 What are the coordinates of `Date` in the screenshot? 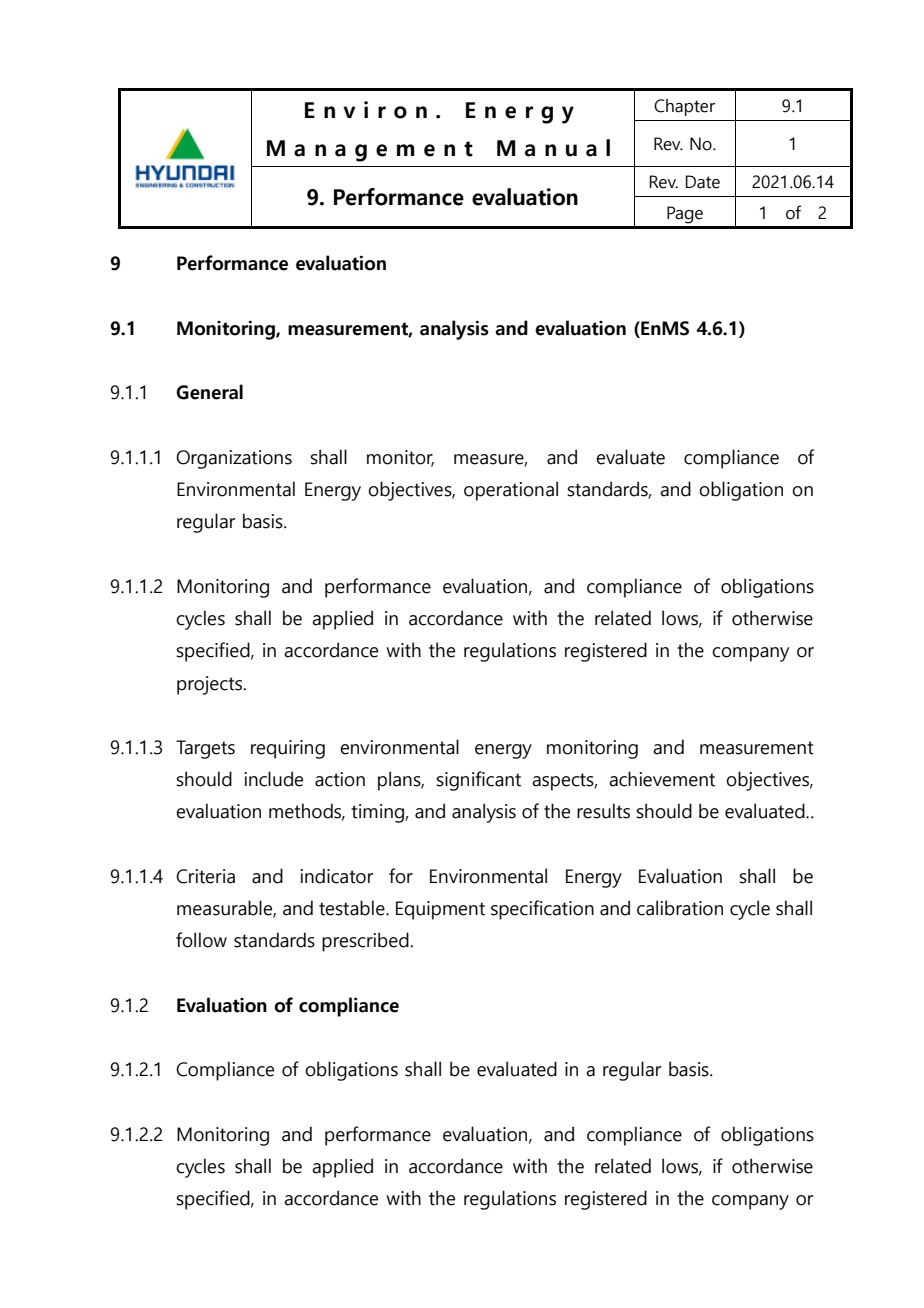 It's located at (703, 182).
